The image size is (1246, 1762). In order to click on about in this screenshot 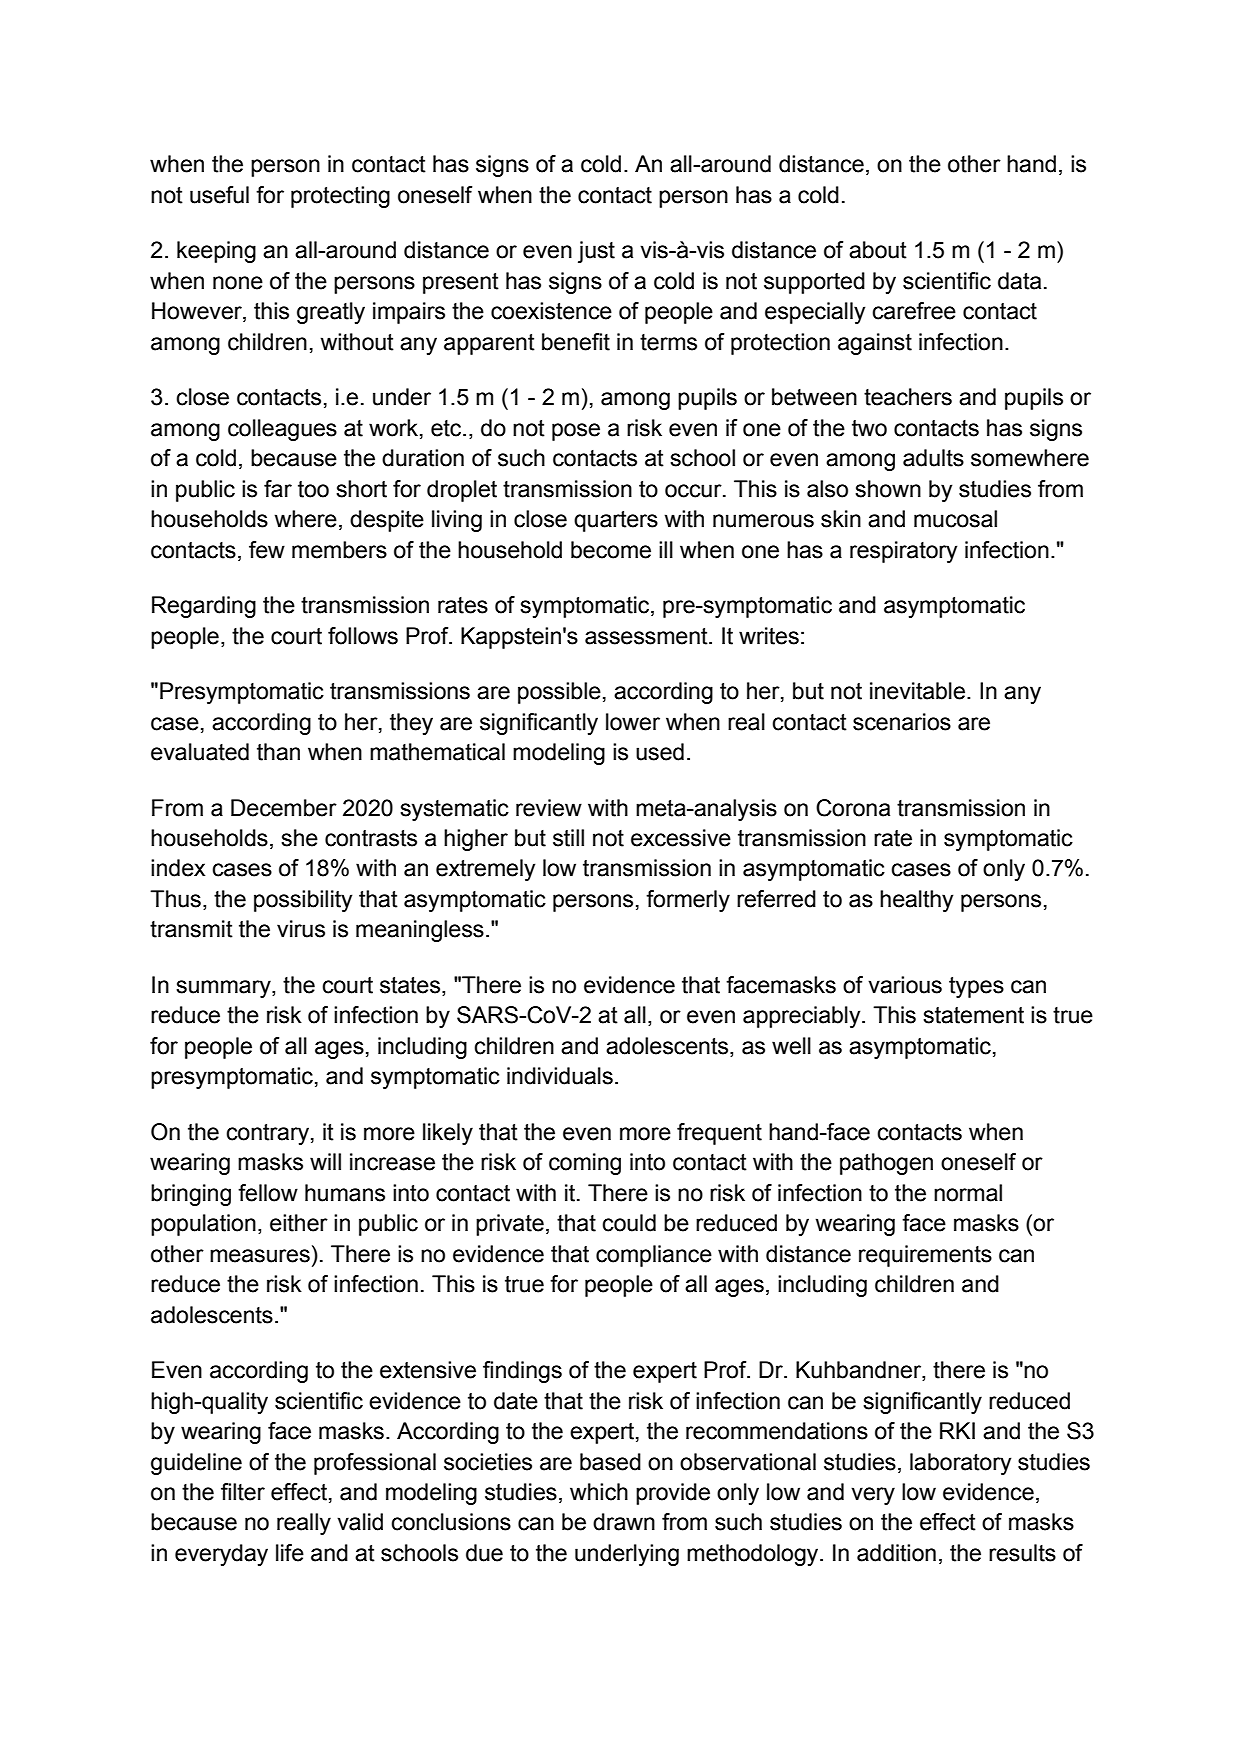, I will do `click(878, 250)`.
